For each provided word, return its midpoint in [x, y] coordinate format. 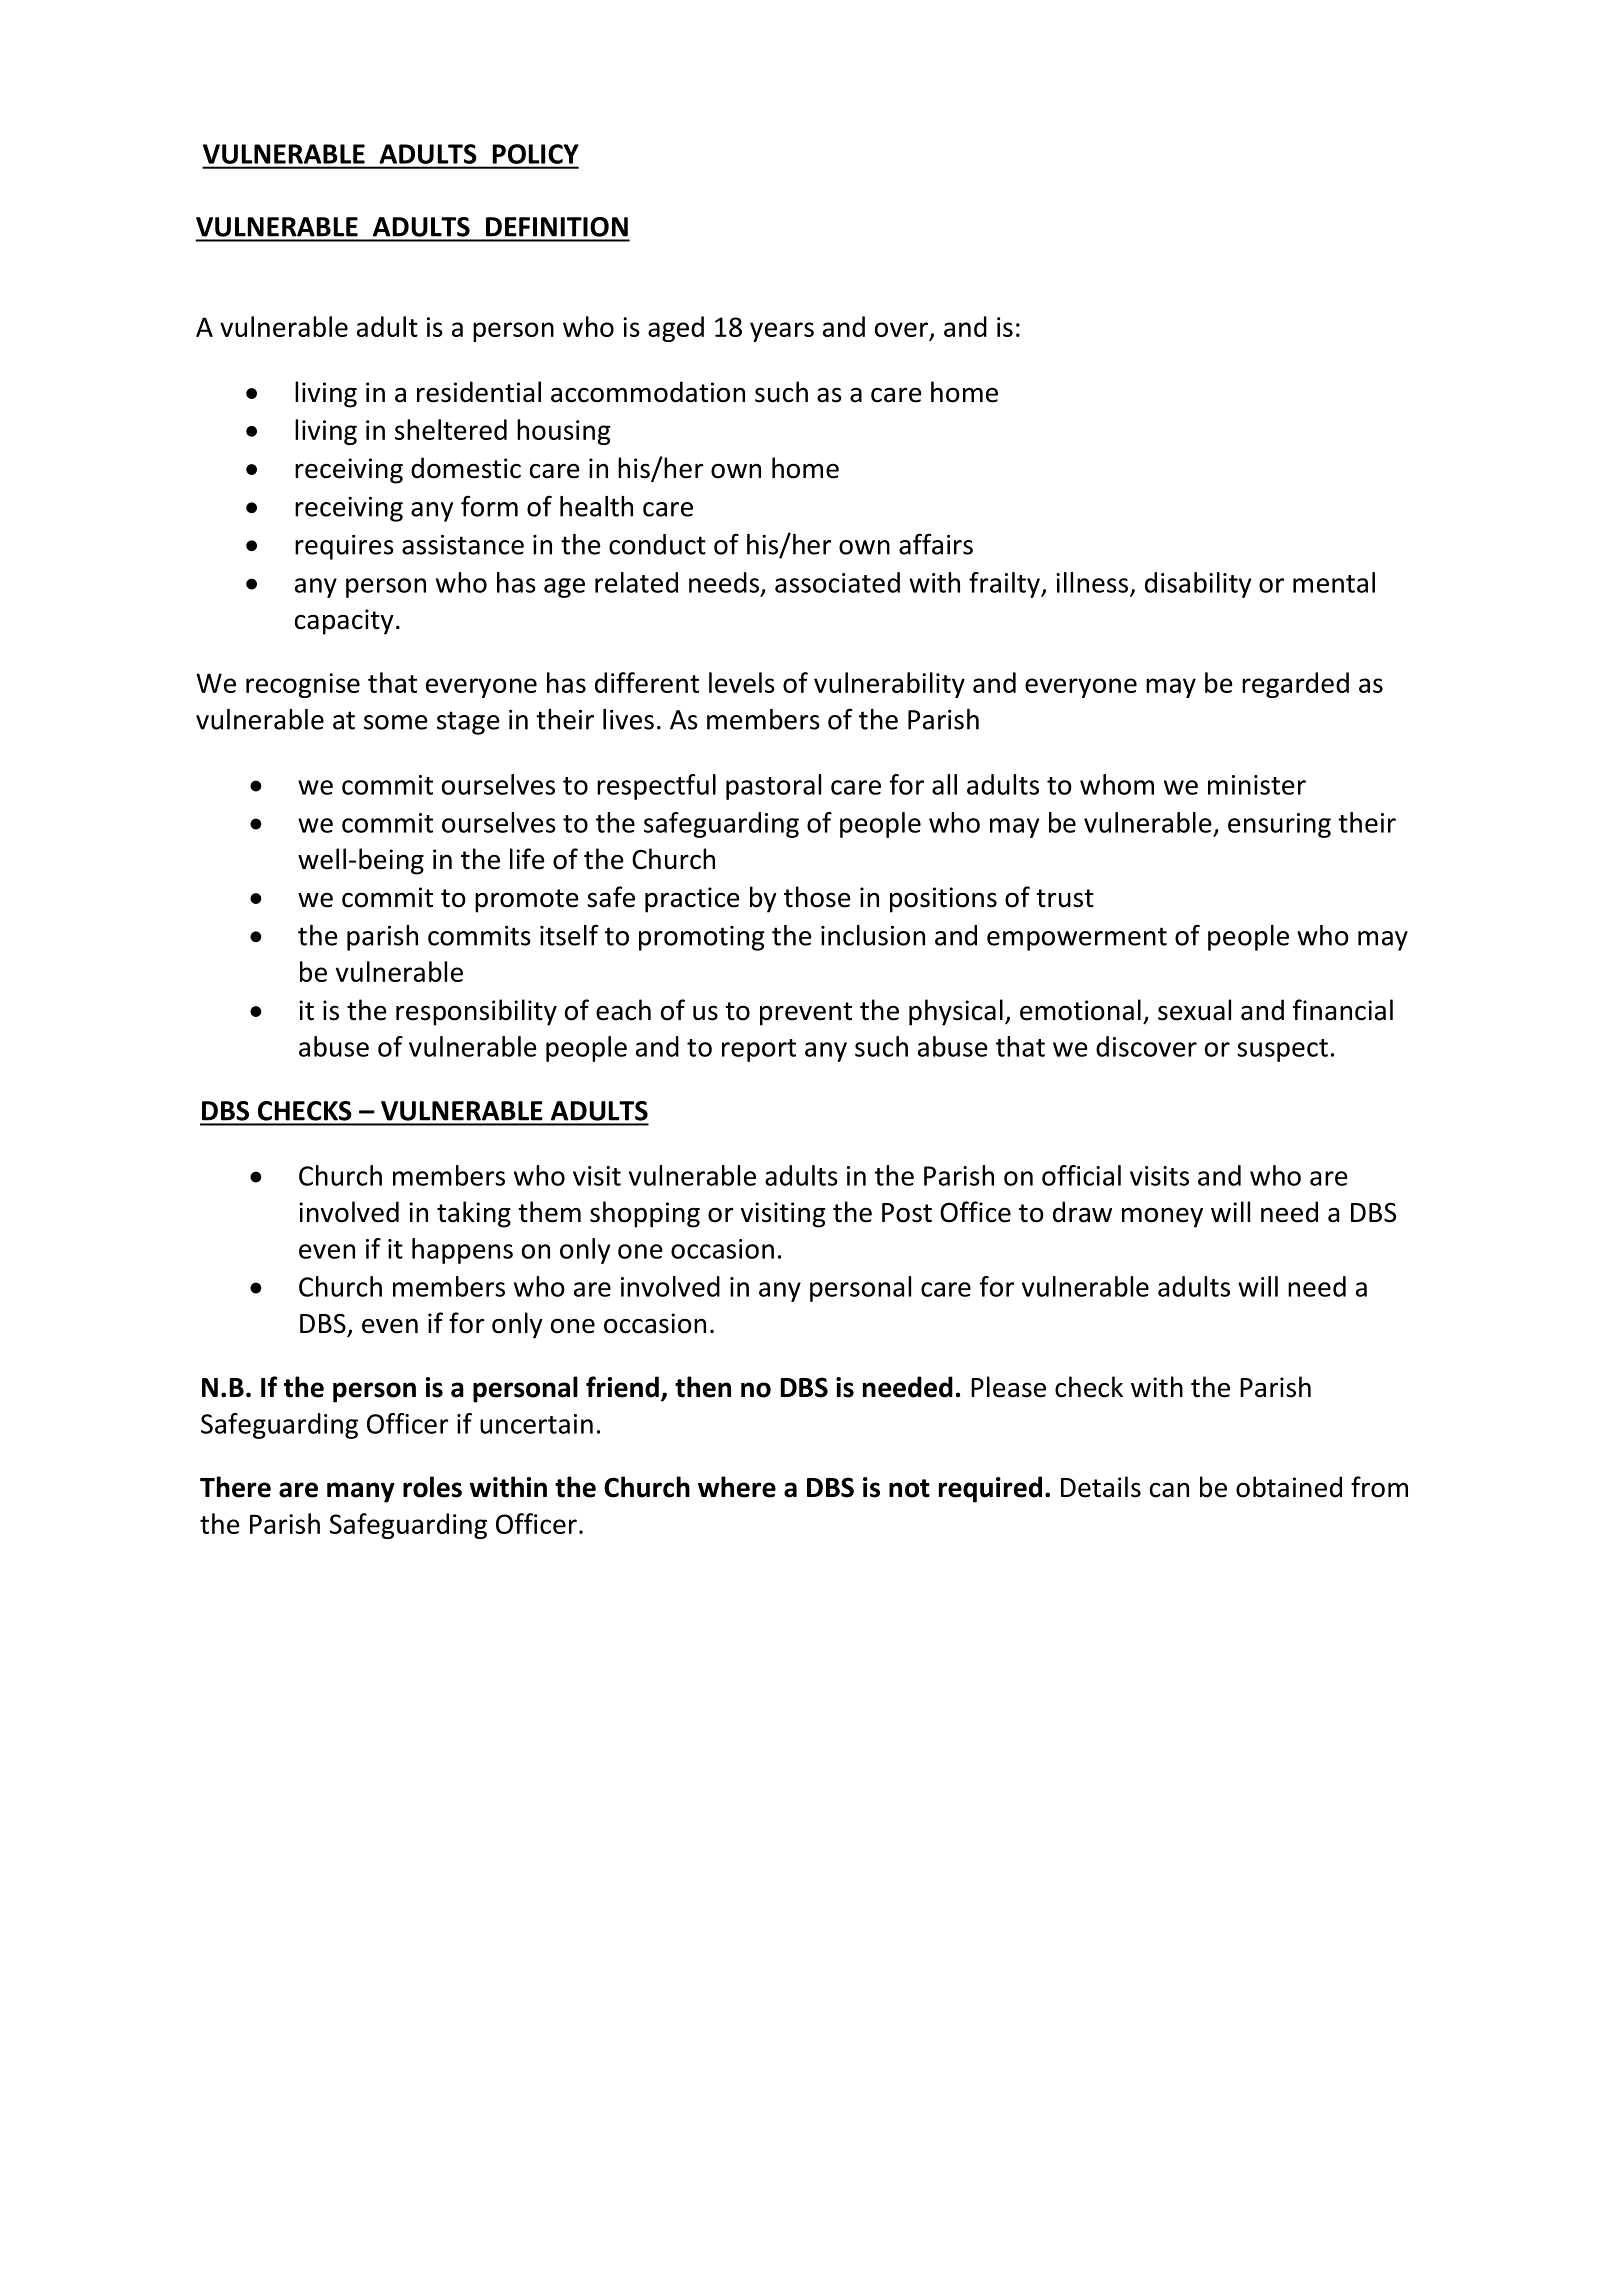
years [782, 332]
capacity [344, 622]
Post [907, 1213]
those [817, 897]
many [361, 1492]
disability [1198, 585]
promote [527, 901]
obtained [1289, 1487]
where [737, 1487]
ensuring [1279, 825]
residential [479, 392]
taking [474, 1214]
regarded [1295, 685]
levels [742, 682]
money [1162, 1217]
